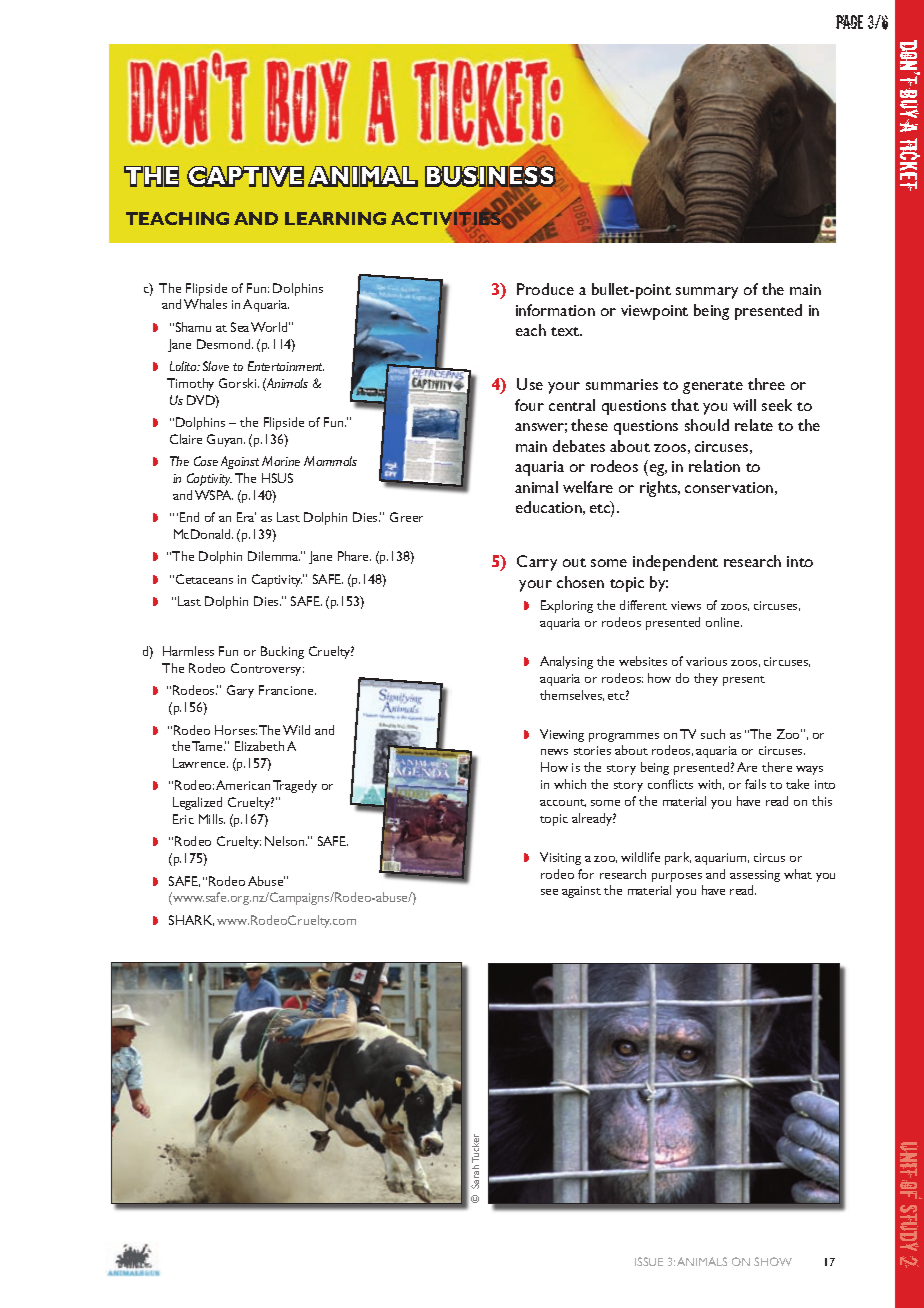 Image resolution: width=924 pixels, height=1308 pixels. What do you see at coordinates (773, 1261) in the page?
I see `SHOW` at bounding box center [773, 1261].
